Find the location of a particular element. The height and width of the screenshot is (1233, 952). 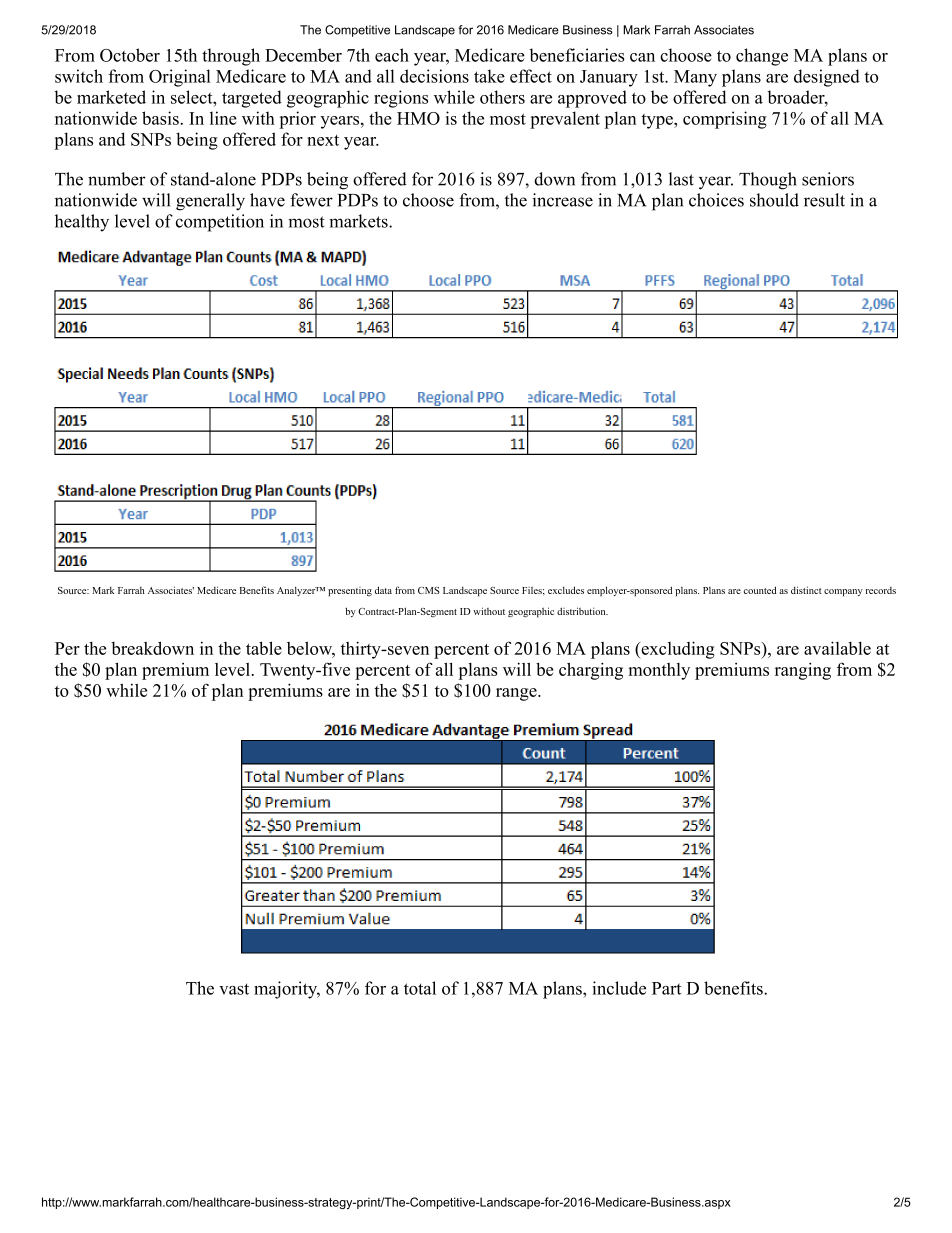

total is located at coordinates (420, 988).
